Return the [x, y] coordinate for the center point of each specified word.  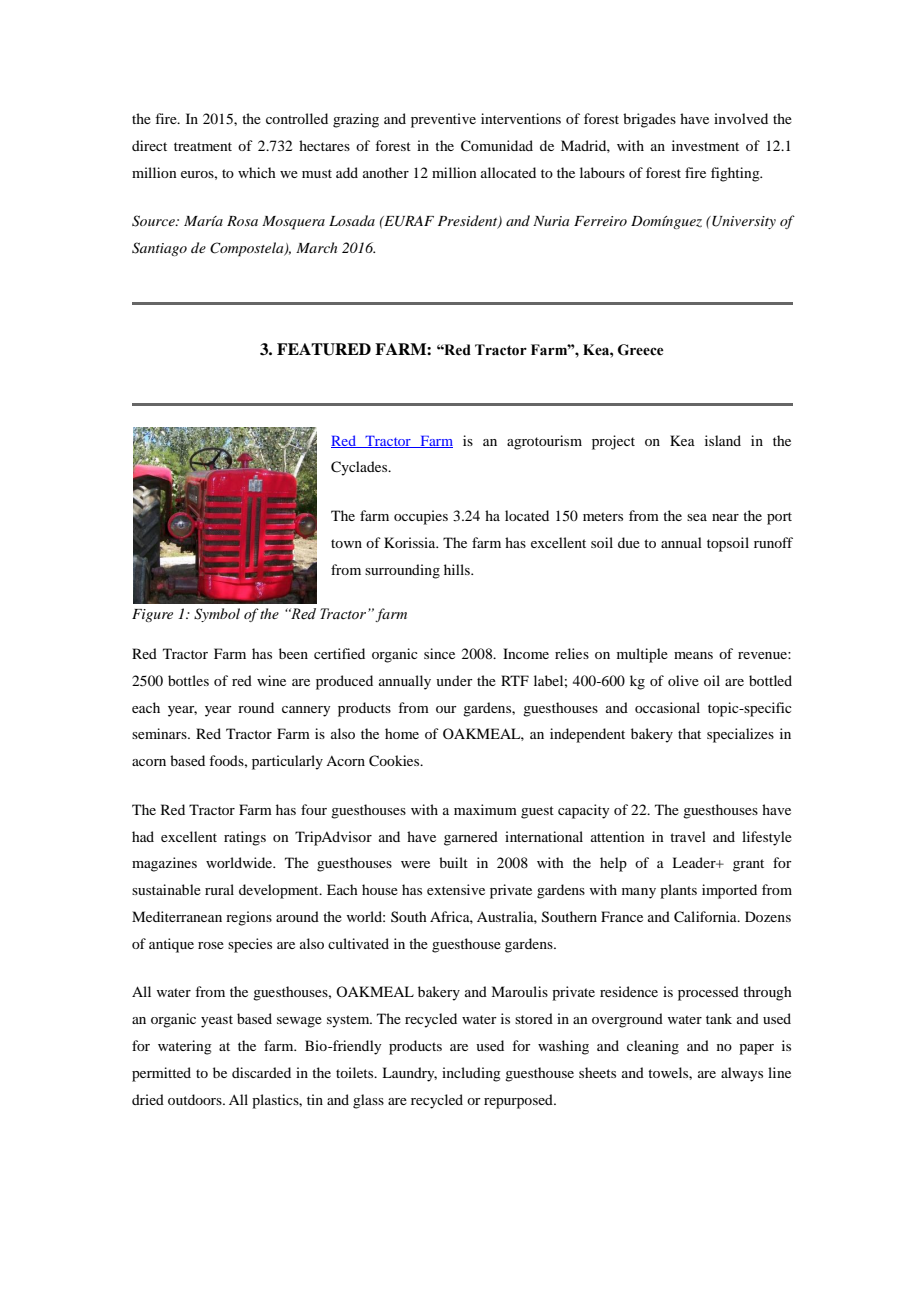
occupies [421, 517]
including [471, 1074]
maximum [485, 809]
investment [705, 145]
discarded [261, 1072]
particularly [287, 762]
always [742, 1074]
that [689, 733]
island [723, 440]
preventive [443, 120]
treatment [203, 146]
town [346, 543]
